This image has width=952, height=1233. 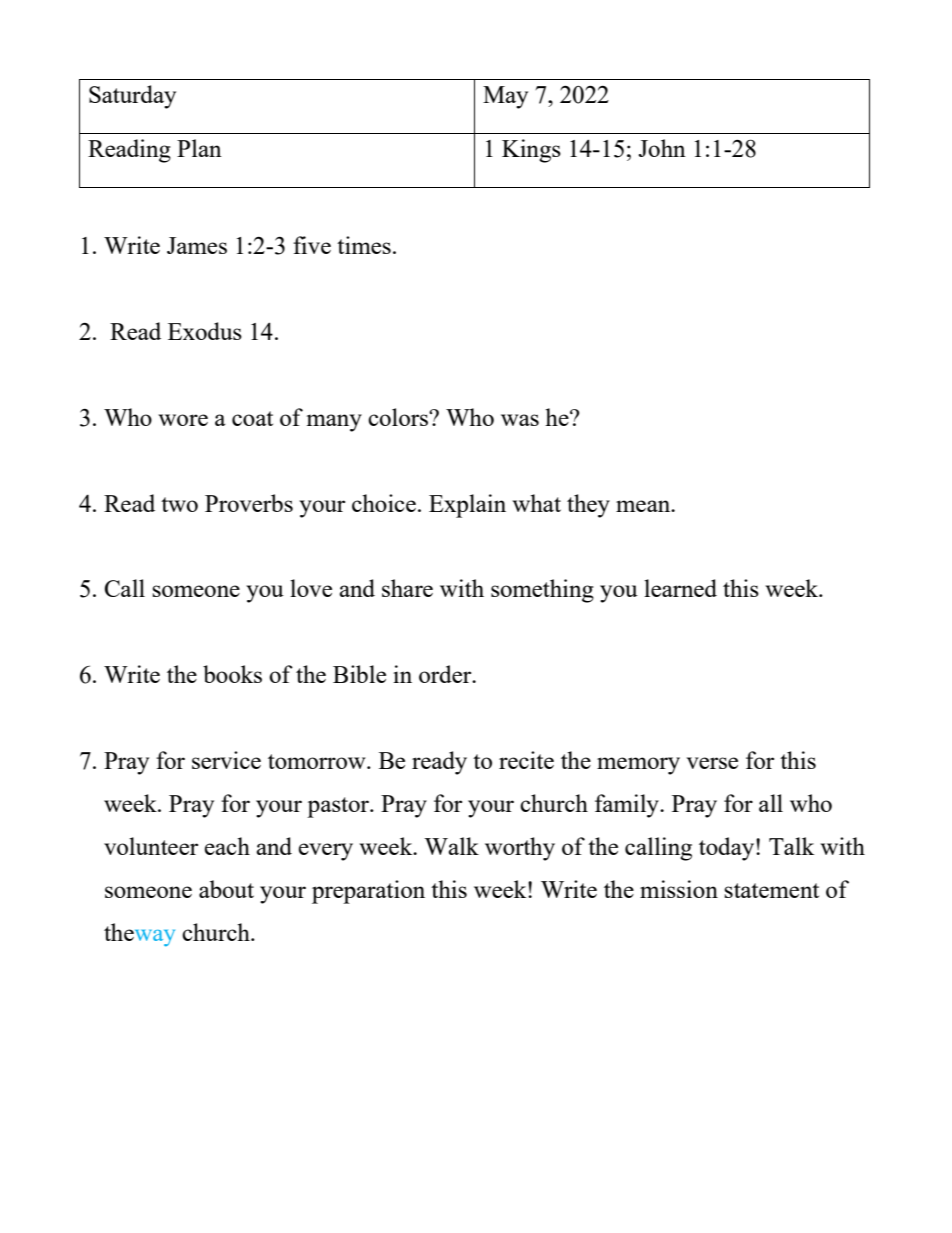 I want to click on John, so click(x=662, y=148).
